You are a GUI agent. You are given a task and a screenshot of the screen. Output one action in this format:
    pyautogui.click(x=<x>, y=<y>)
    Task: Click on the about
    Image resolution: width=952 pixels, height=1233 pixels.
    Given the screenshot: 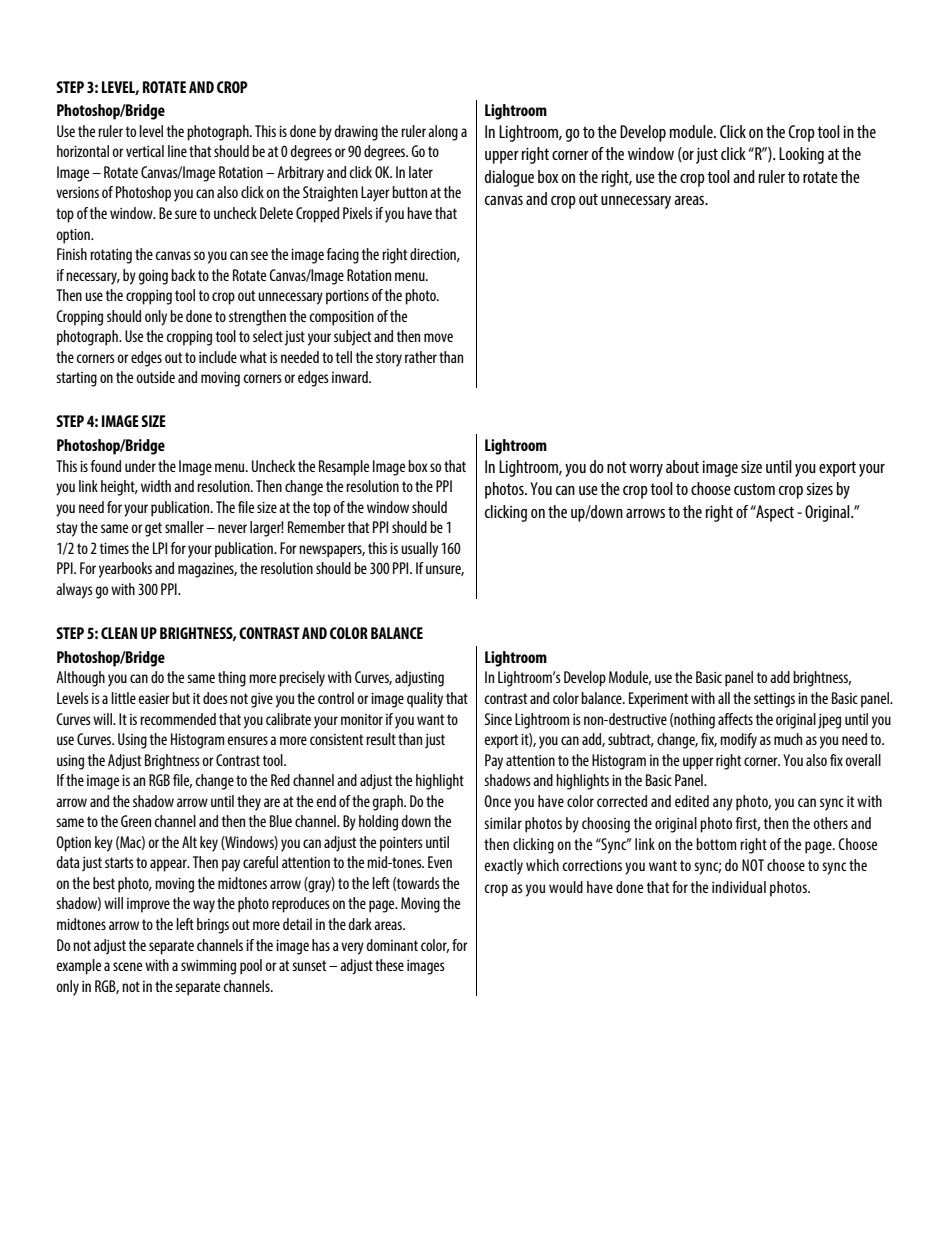 What is the action you would take?
    pyautogui.click(x=682, y=466)
